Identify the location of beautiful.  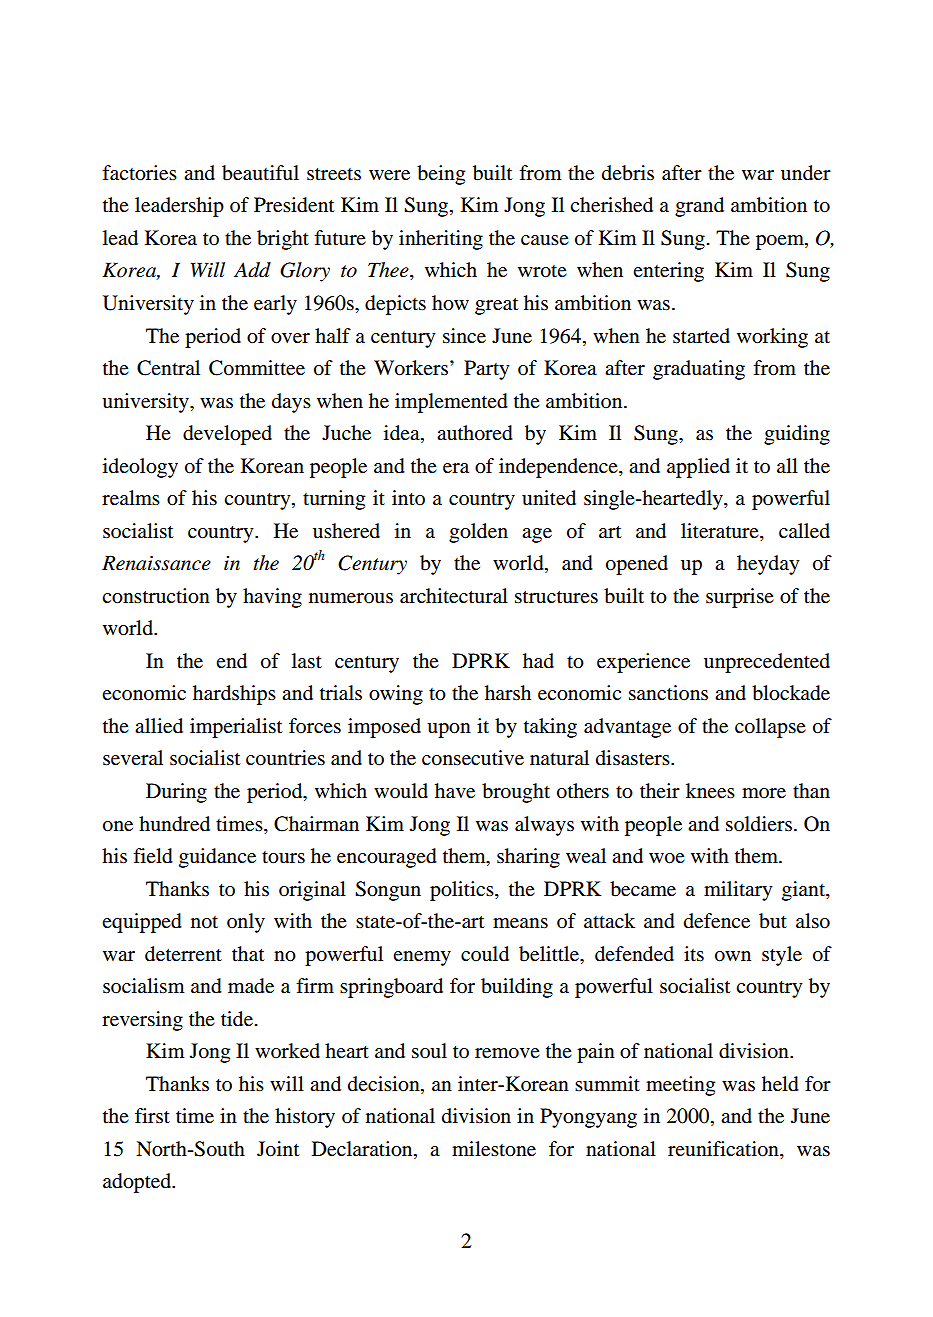
(260, 173).
